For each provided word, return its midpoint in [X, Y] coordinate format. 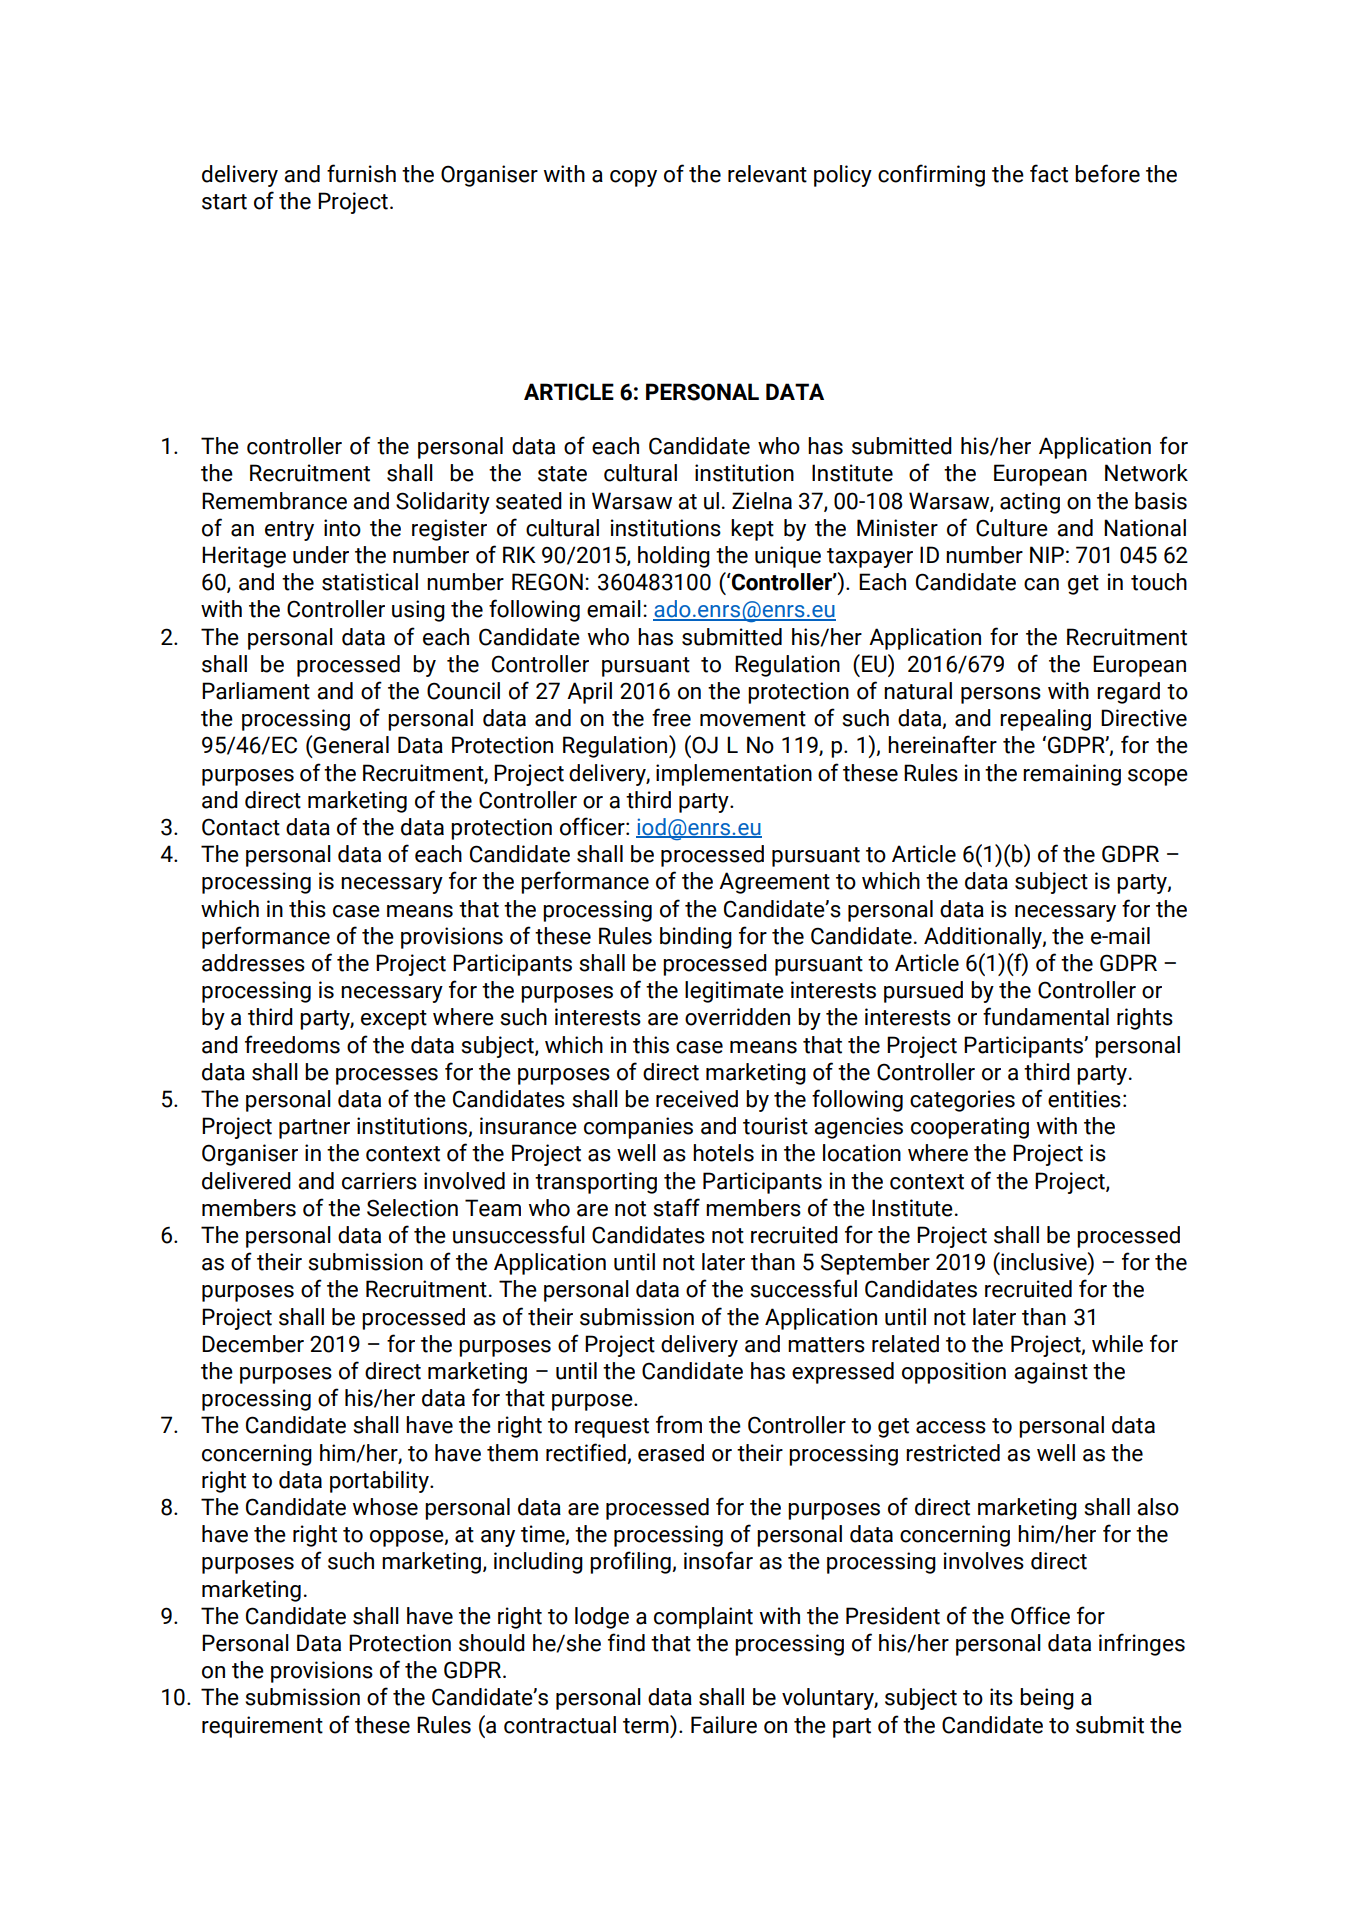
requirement [262, 1727]
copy [633, 178]
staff [676, 1207]
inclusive [1044, 1261]
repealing [1045, 720]
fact [1049, 173]
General [350, 745]
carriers [379, 1181]
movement [753, 719]
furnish [361, 173]
